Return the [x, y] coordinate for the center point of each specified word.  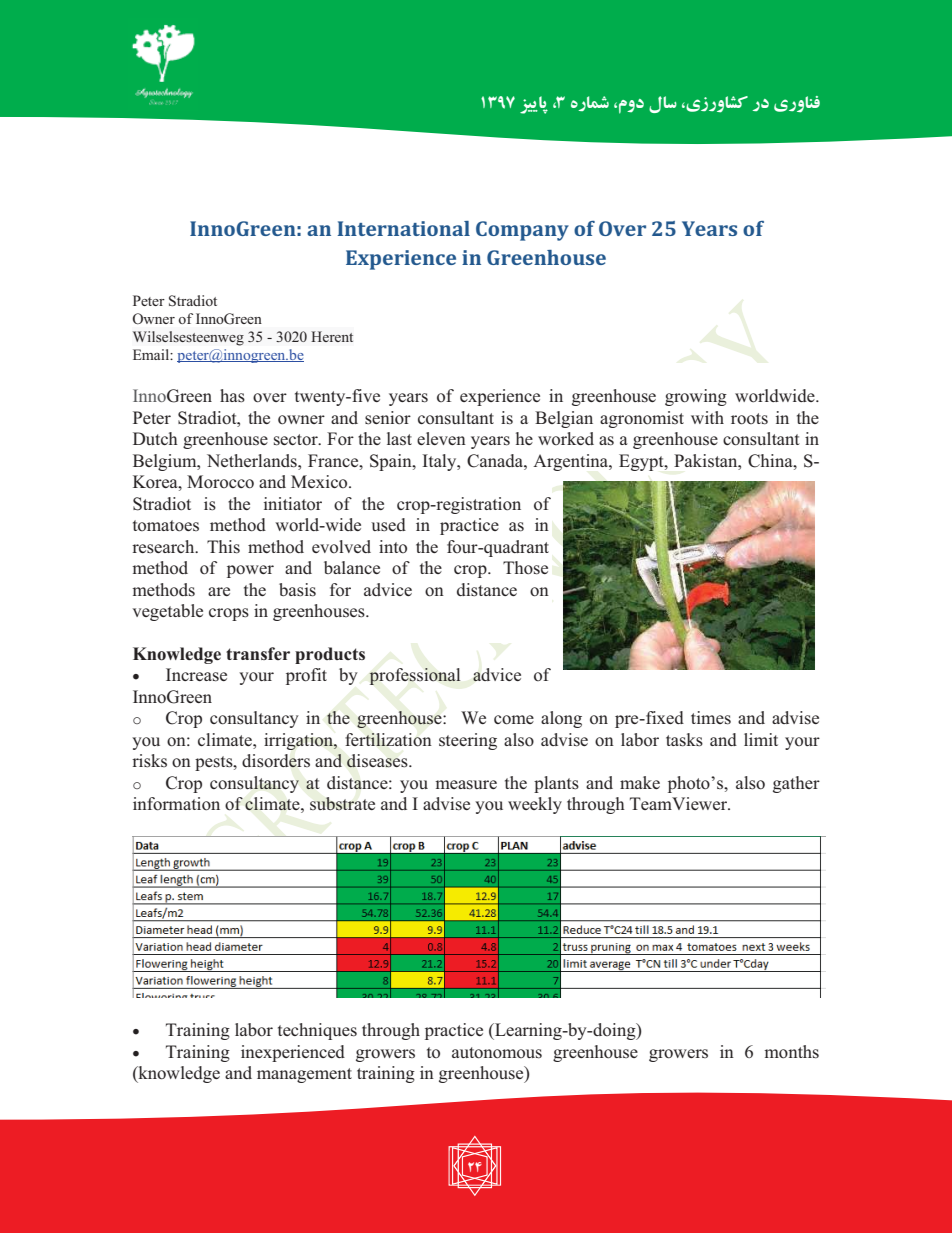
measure [466, 785]
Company [522, 231]
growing [696, 397]
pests [215, 763]
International [403, 228]
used [388, 525]
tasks [684, 740]
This [223, 547]
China [771, 461]
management [304, 1075]
